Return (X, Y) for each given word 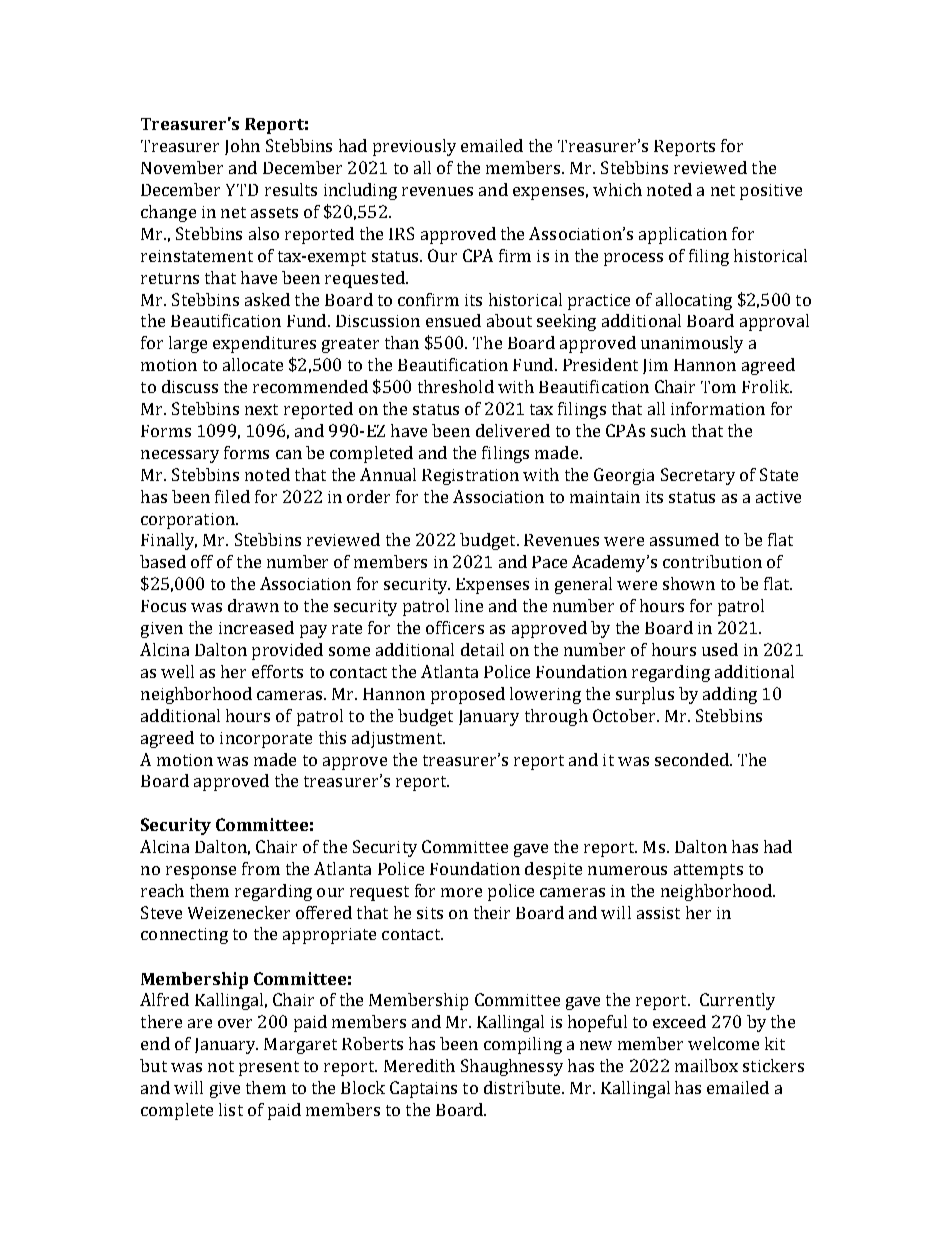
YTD (242, 190)
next (261, 409)
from (261, 868)
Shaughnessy (512, 1067)
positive (771, 192)
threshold (456, 386)
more (461, 892)
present (269, 1068)
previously (414, 147)
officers (455, 627)
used (720, 649)
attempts (708, 871)
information (718, 408)
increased (256, 627)
